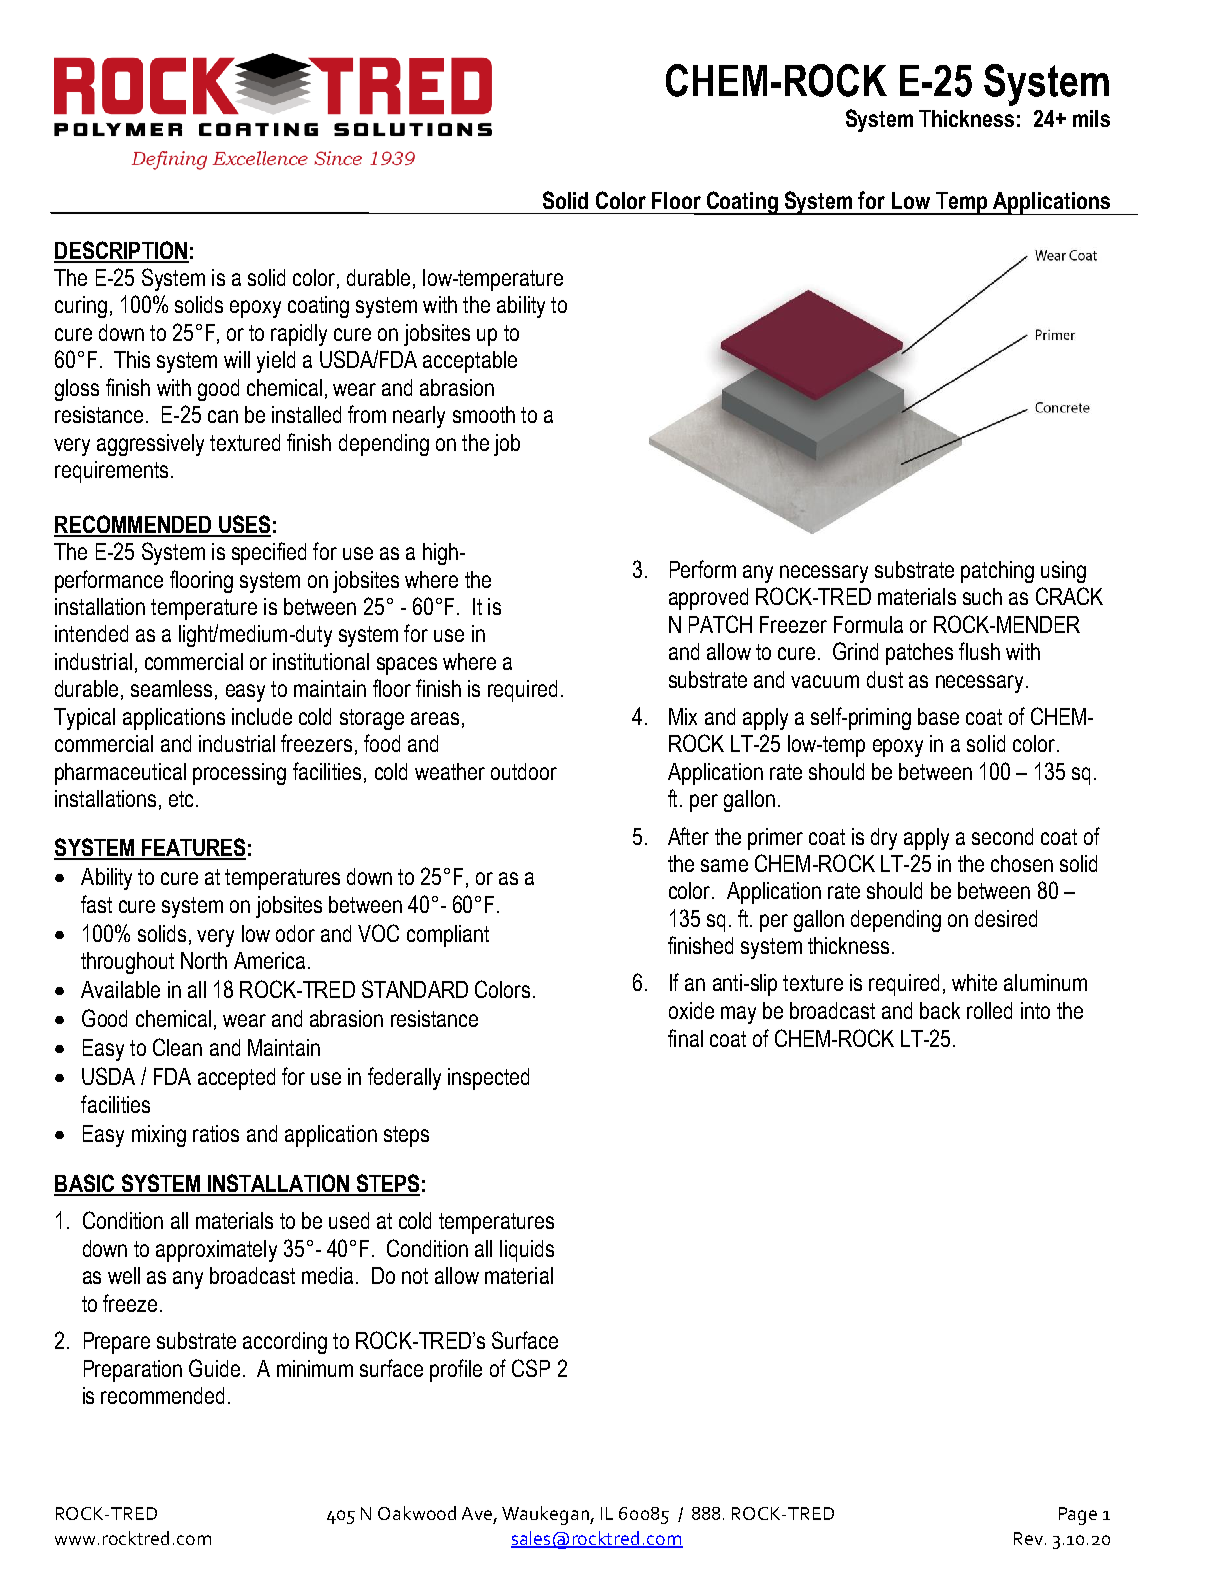 The width and height of the image is (1218, 1577). I want to click on Guide, so click(214, 1368).
